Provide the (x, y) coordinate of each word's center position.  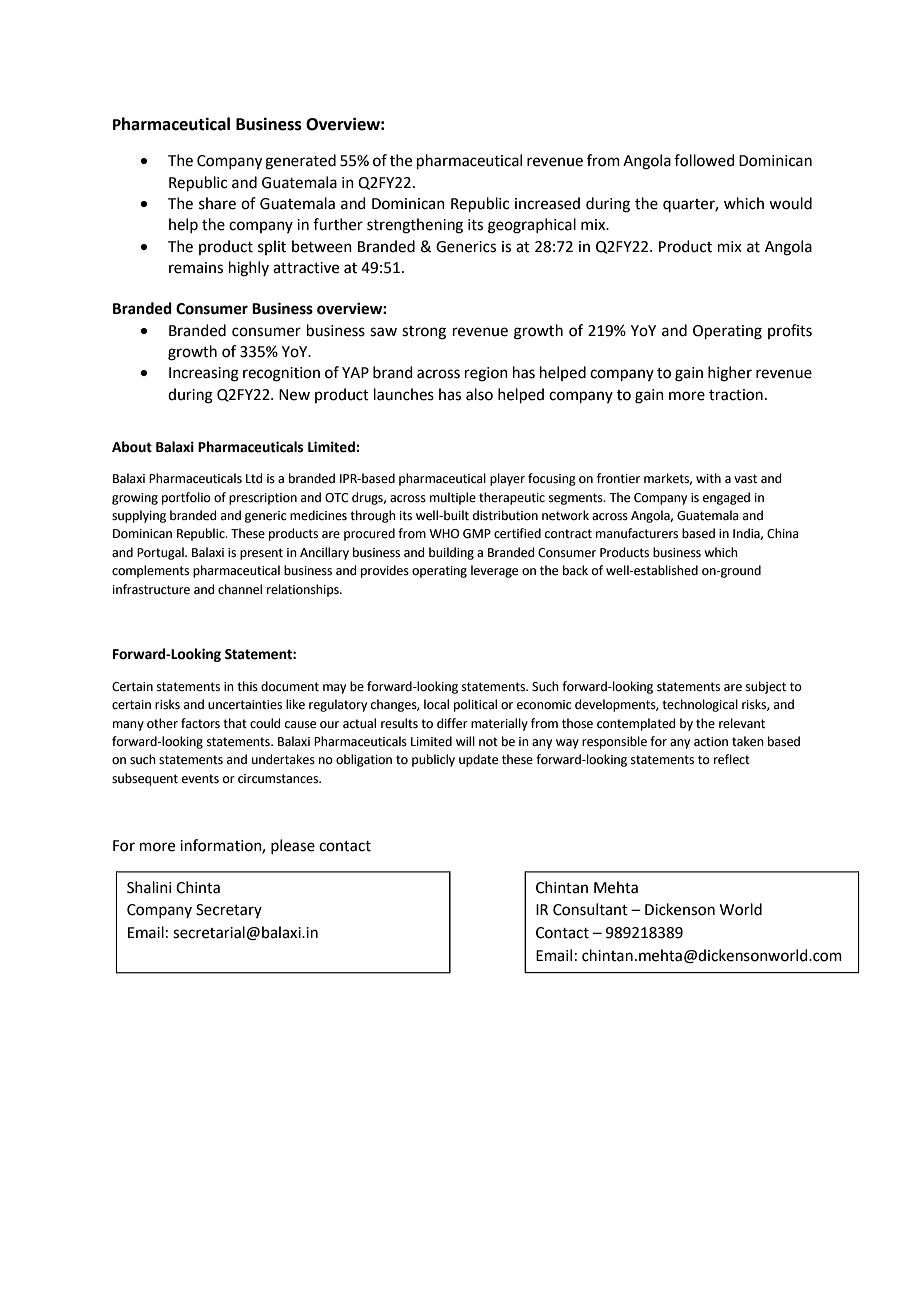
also (479, 394)
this (247, 686)
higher (730, 374)
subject (766, 687)
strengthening (415, 226)
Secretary (229, 911)
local (436, 704)
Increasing (204, 374)
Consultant (590, 909)
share (217, 203)
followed (704, 160)
